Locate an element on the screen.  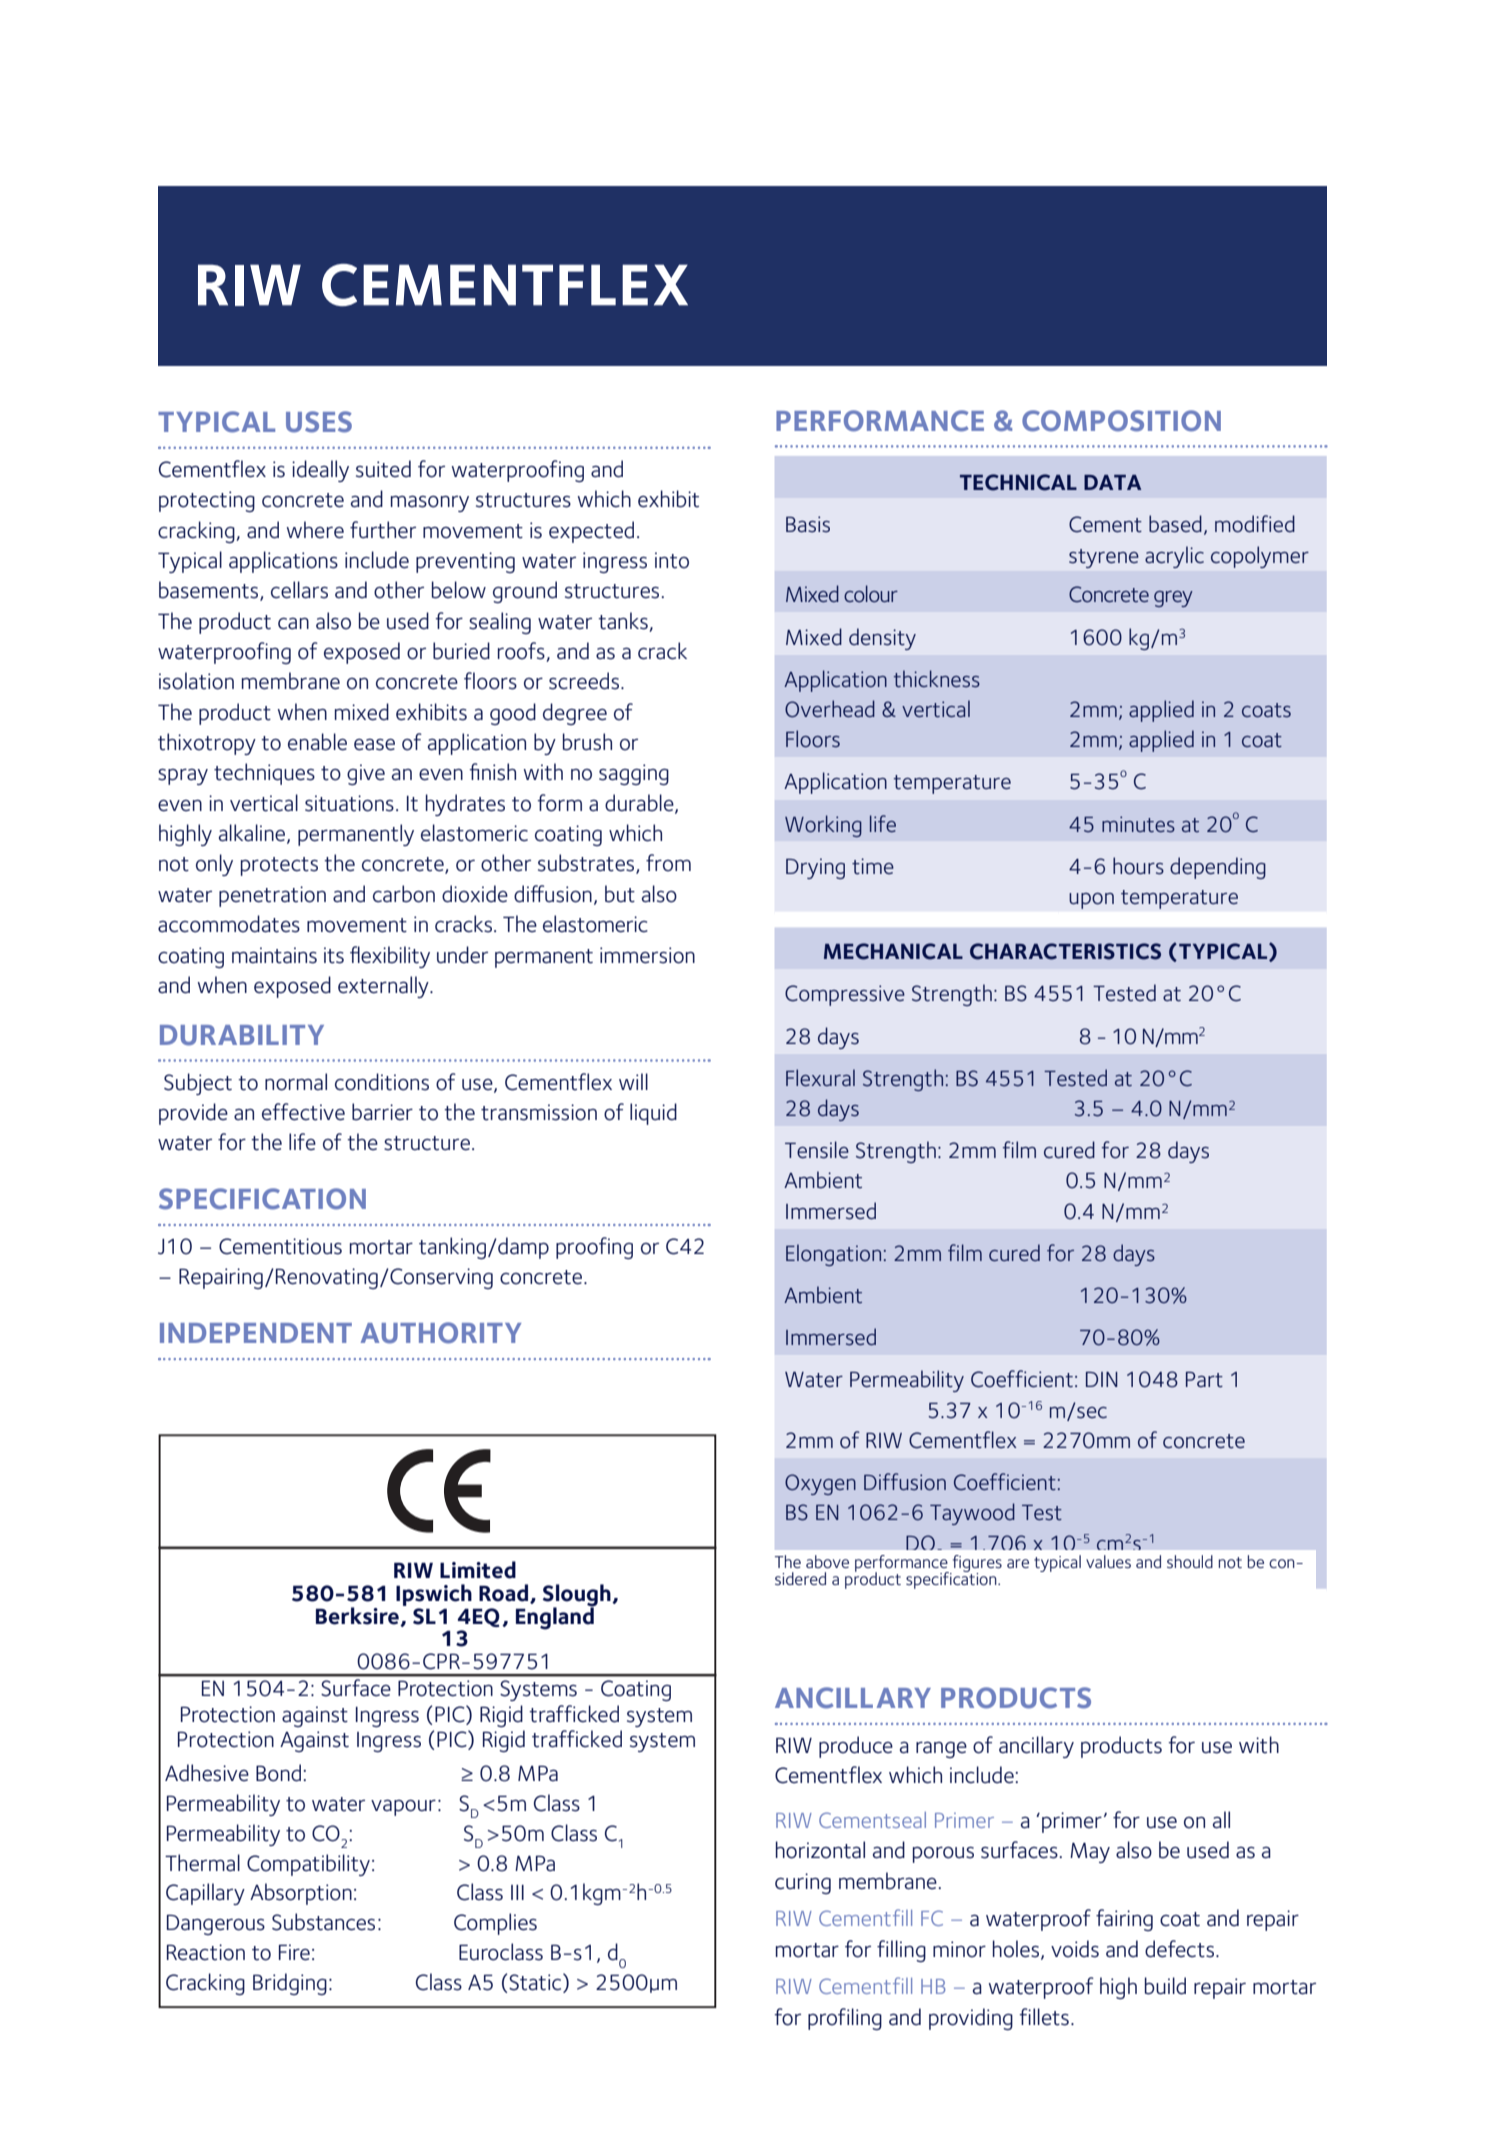
profiling is located at coordinates (845, 2019).
